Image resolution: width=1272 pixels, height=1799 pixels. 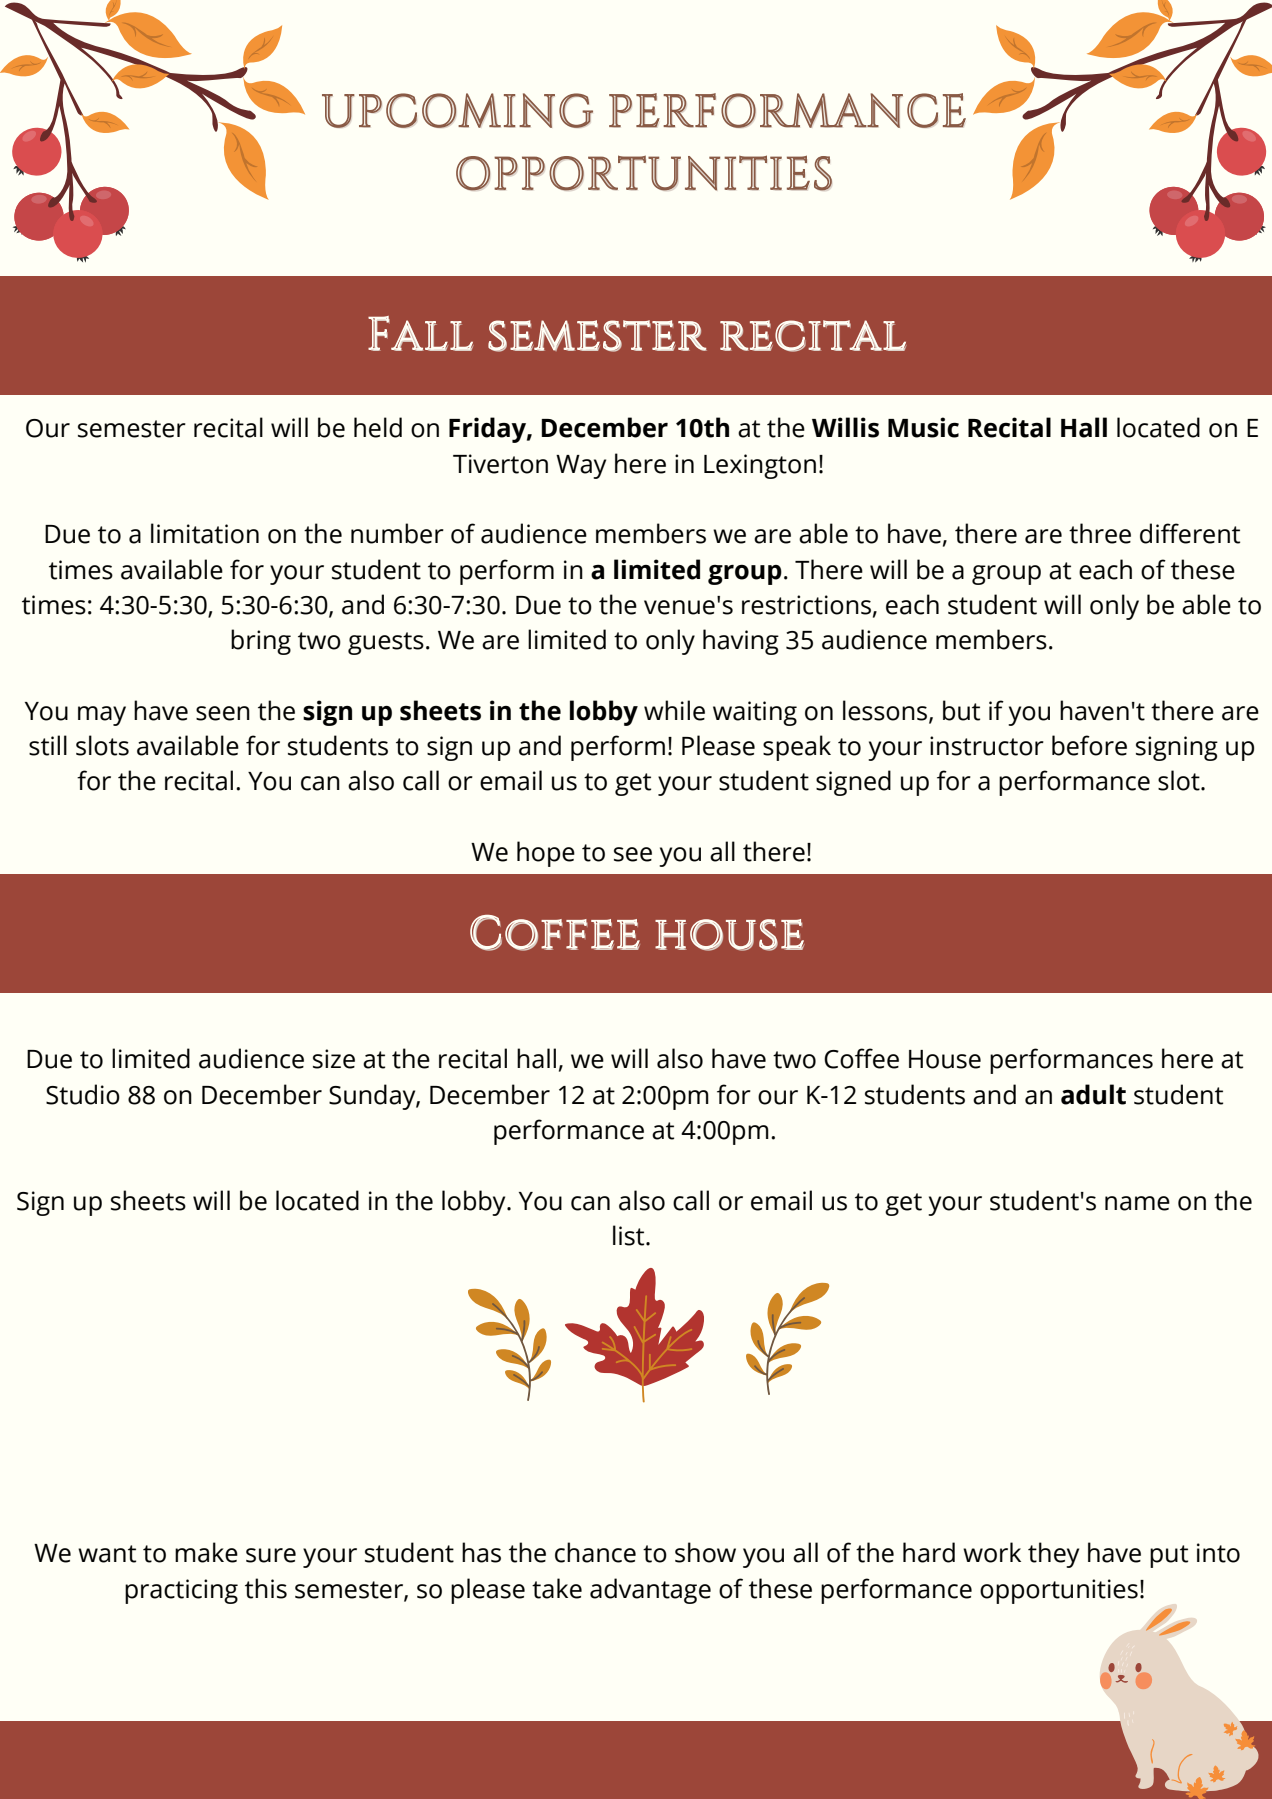 I want to click on Music, so click(x=923, y=427).
